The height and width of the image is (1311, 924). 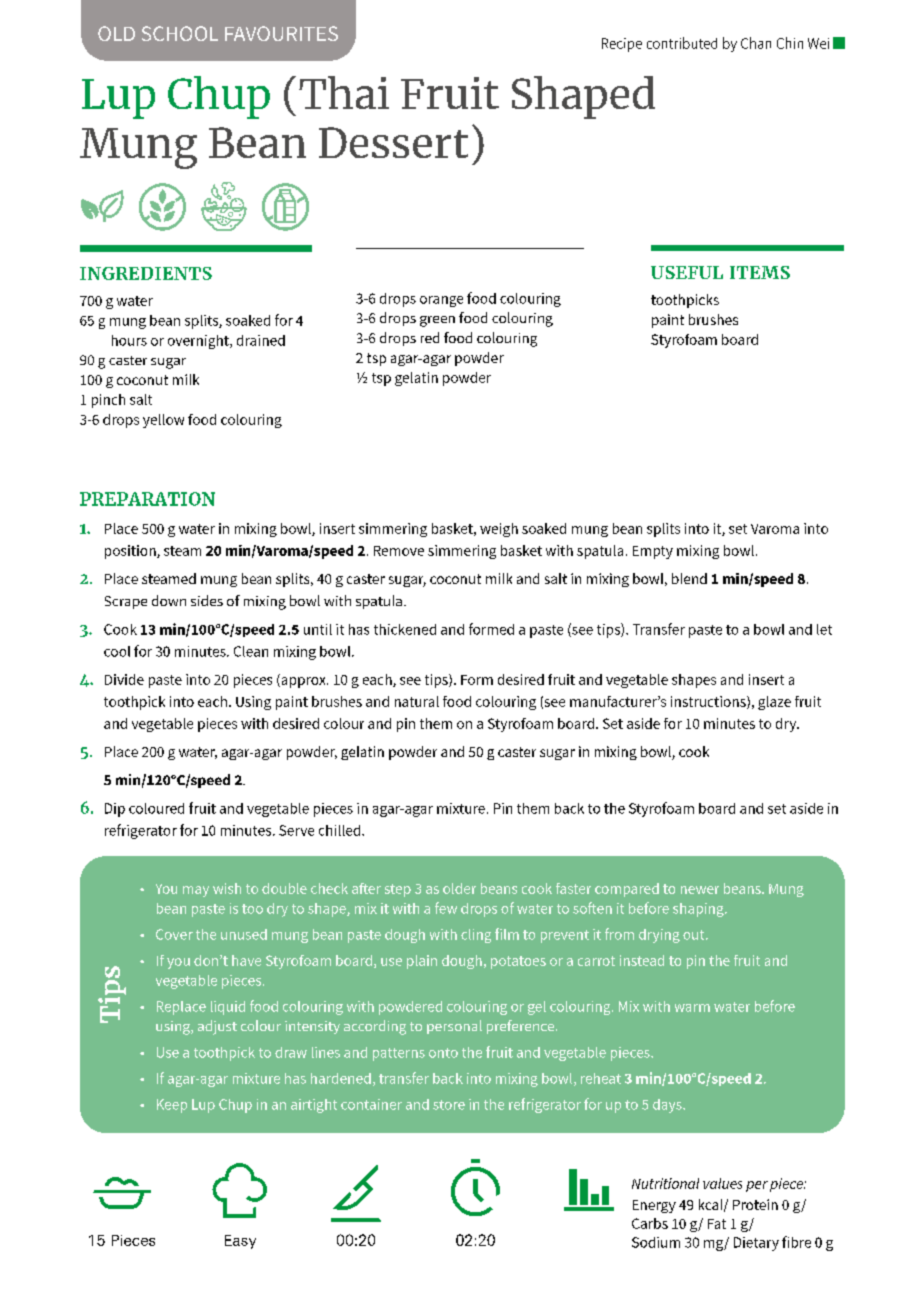 I want to click on thickened, so click(x=405, y=629).
